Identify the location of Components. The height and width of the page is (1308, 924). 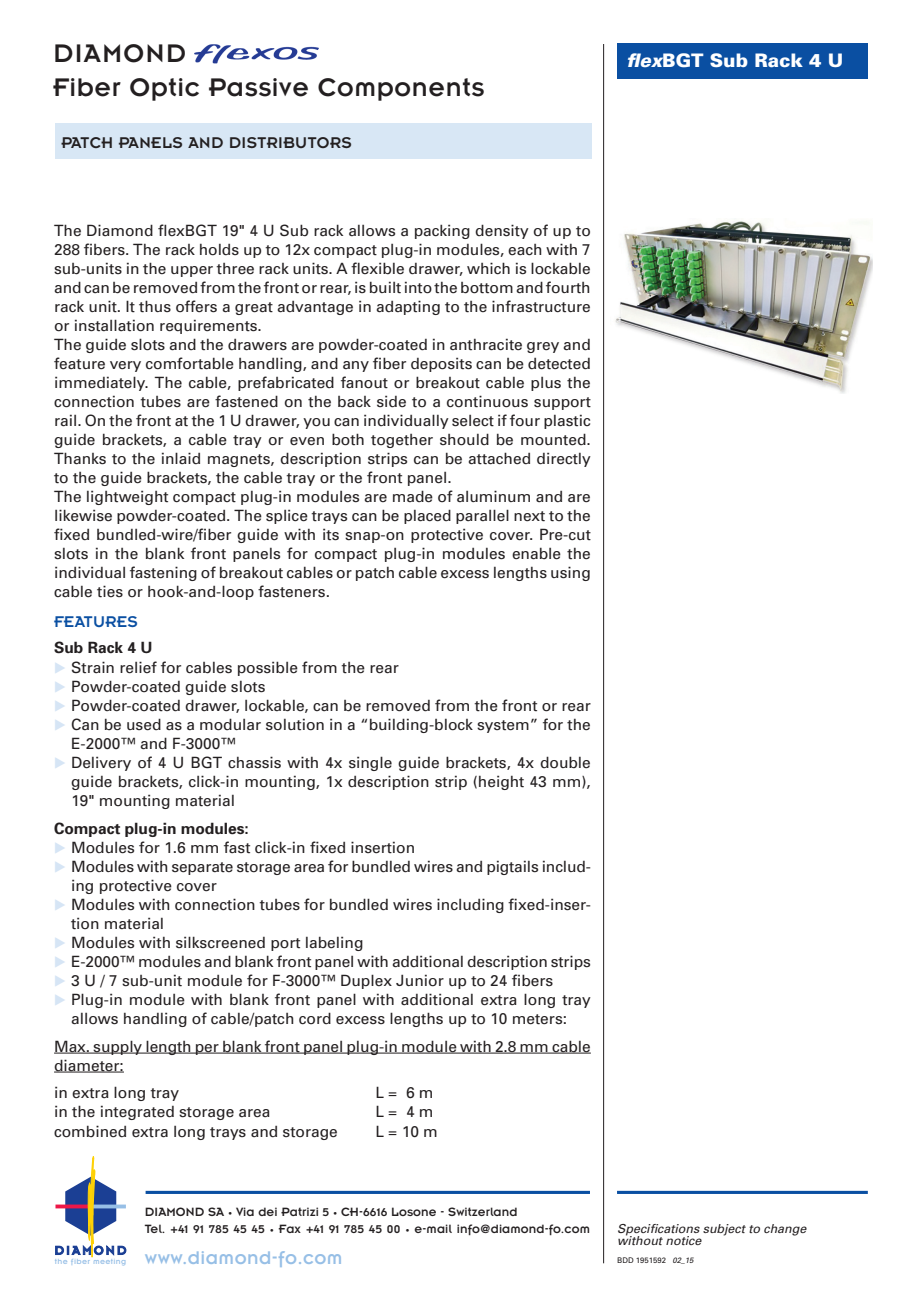
(401, 89).
